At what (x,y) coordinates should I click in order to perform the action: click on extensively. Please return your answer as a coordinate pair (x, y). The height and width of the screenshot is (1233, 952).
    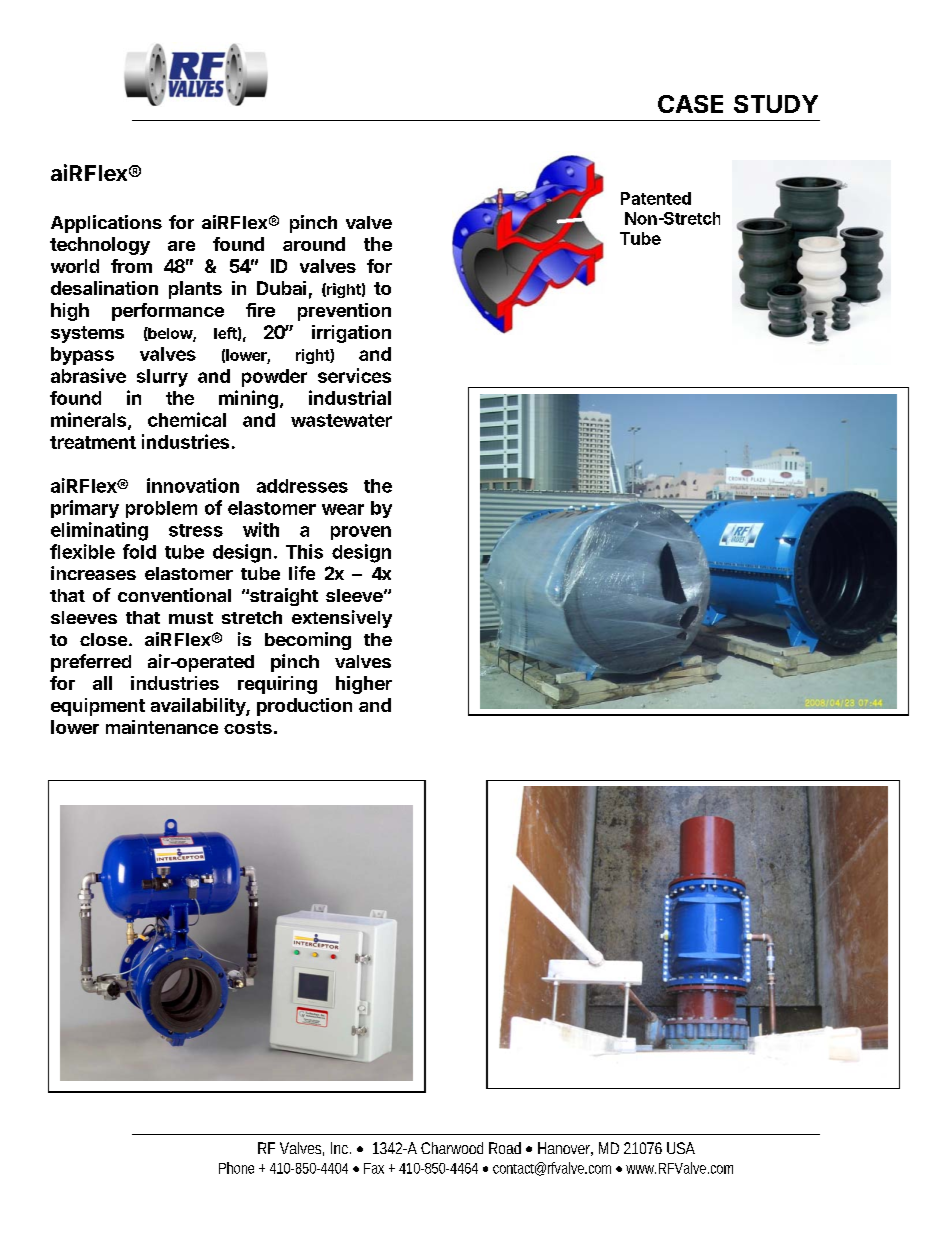
    Looking at the image, I should click on (342, 619).
